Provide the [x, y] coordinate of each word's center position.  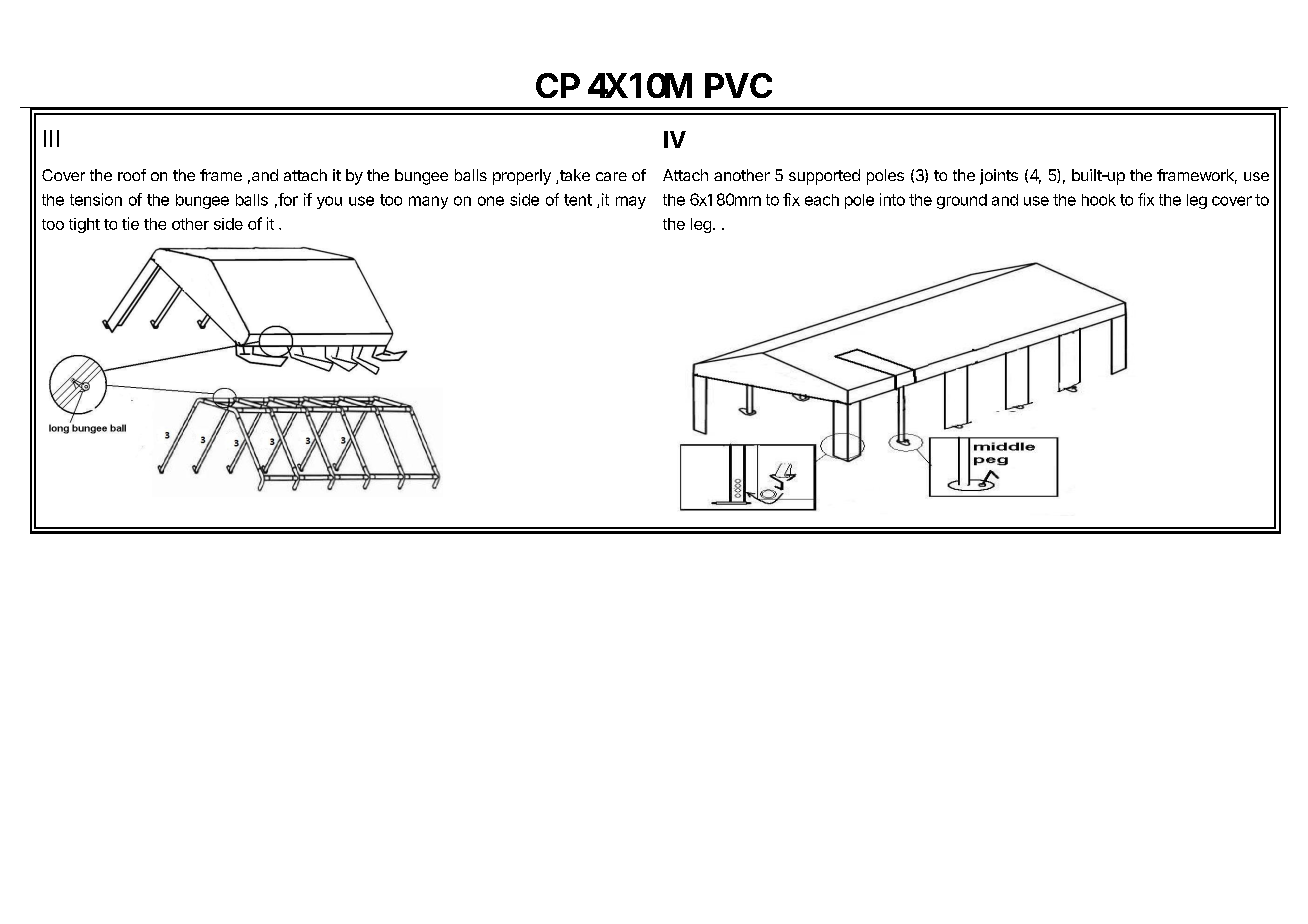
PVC [738, 85]
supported [824, 177]
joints [999, 177]
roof [132, 175]
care [611, 176]
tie [130, 223]
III [51, 138]
